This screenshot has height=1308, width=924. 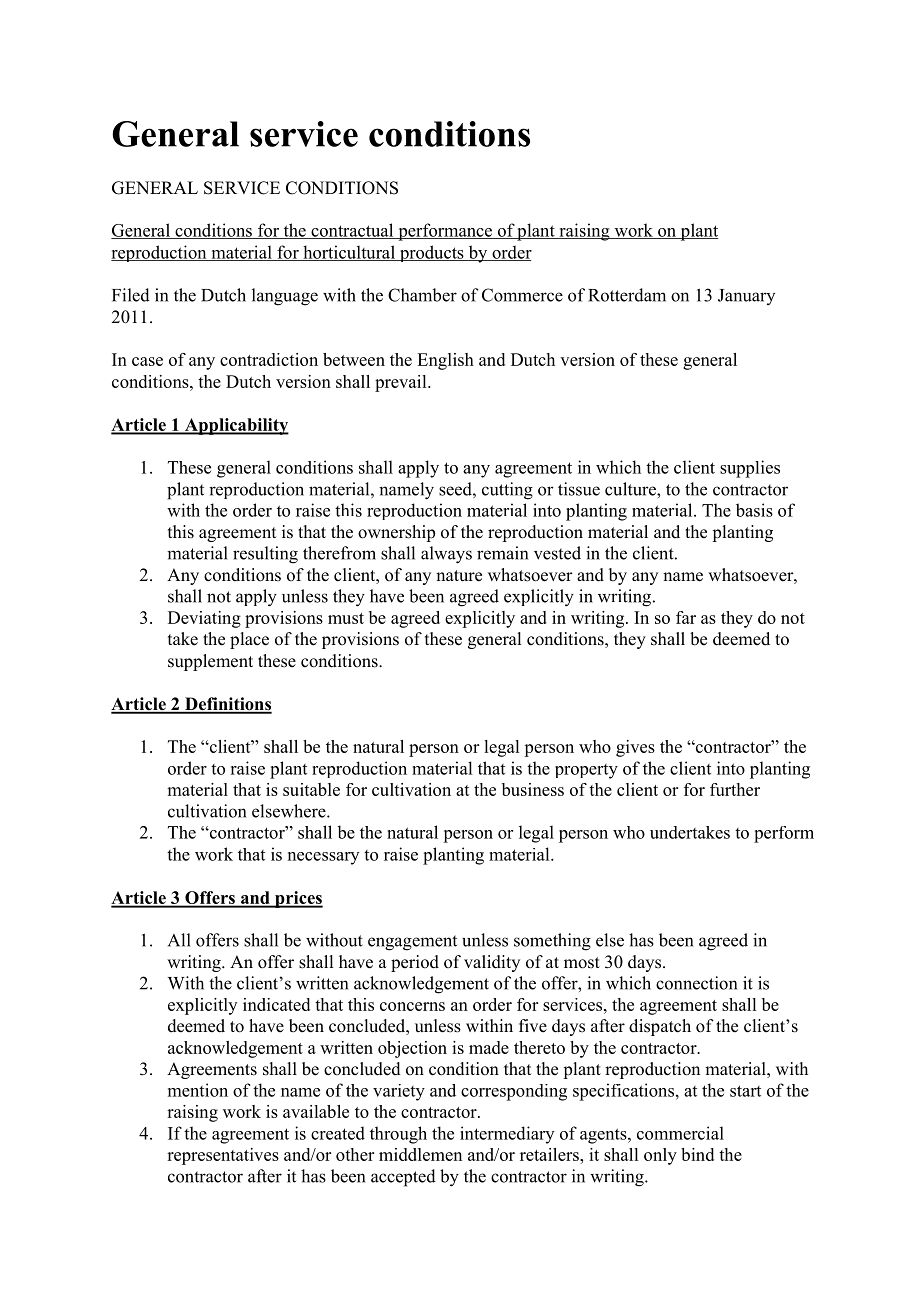 I want to click on Definitions, so click(x=227, y=705).
